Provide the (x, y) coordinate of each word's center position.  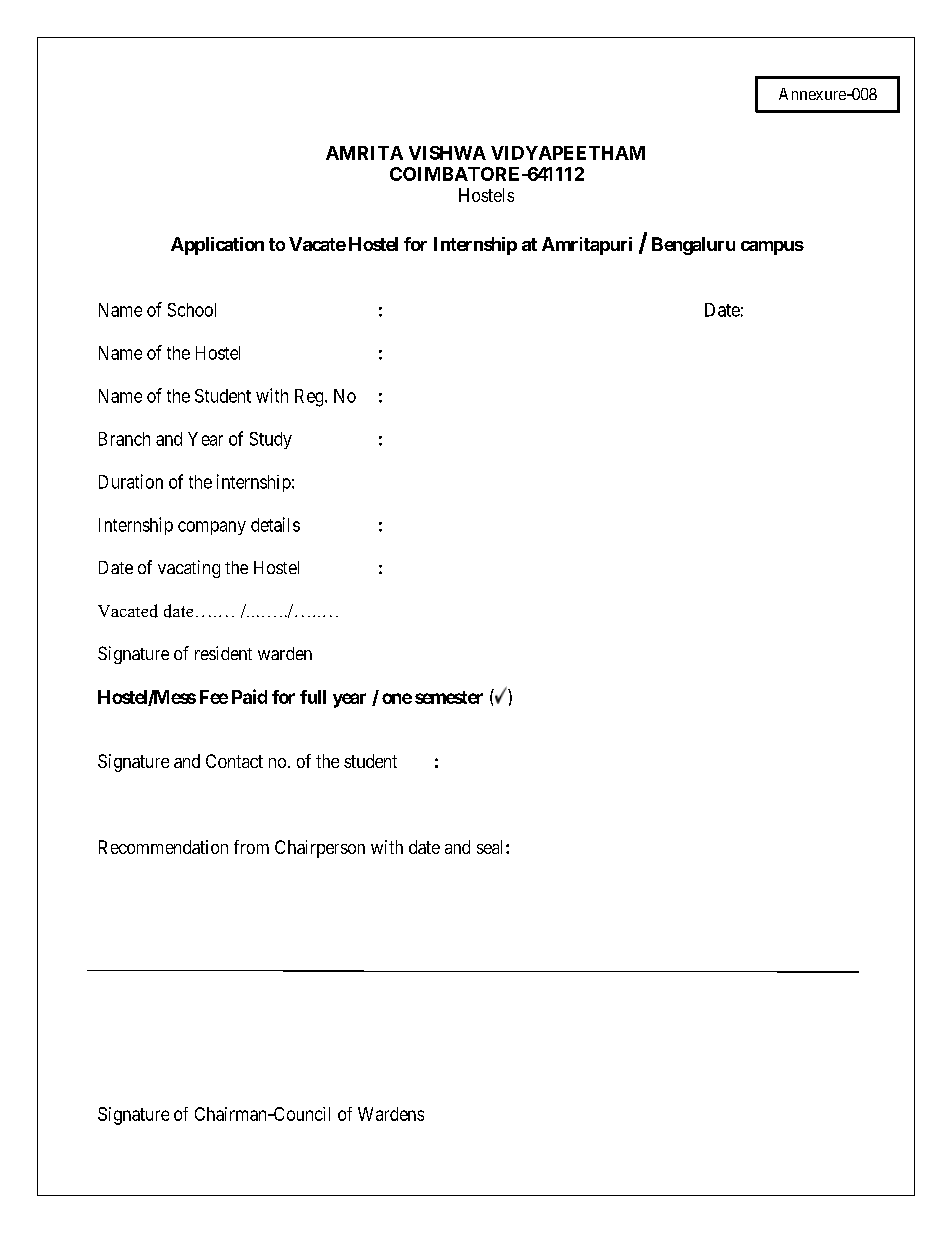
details (275, 524)
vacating (189, 569)
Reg (310, 398)
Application (217, 246)
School (192, 310)
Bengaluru (693, 246)
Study (271, 440)
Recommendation (163, 847)
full (313, 697)
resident (223, 653)
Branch (124, 439)
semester (449, 697)
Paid (249, 696)
